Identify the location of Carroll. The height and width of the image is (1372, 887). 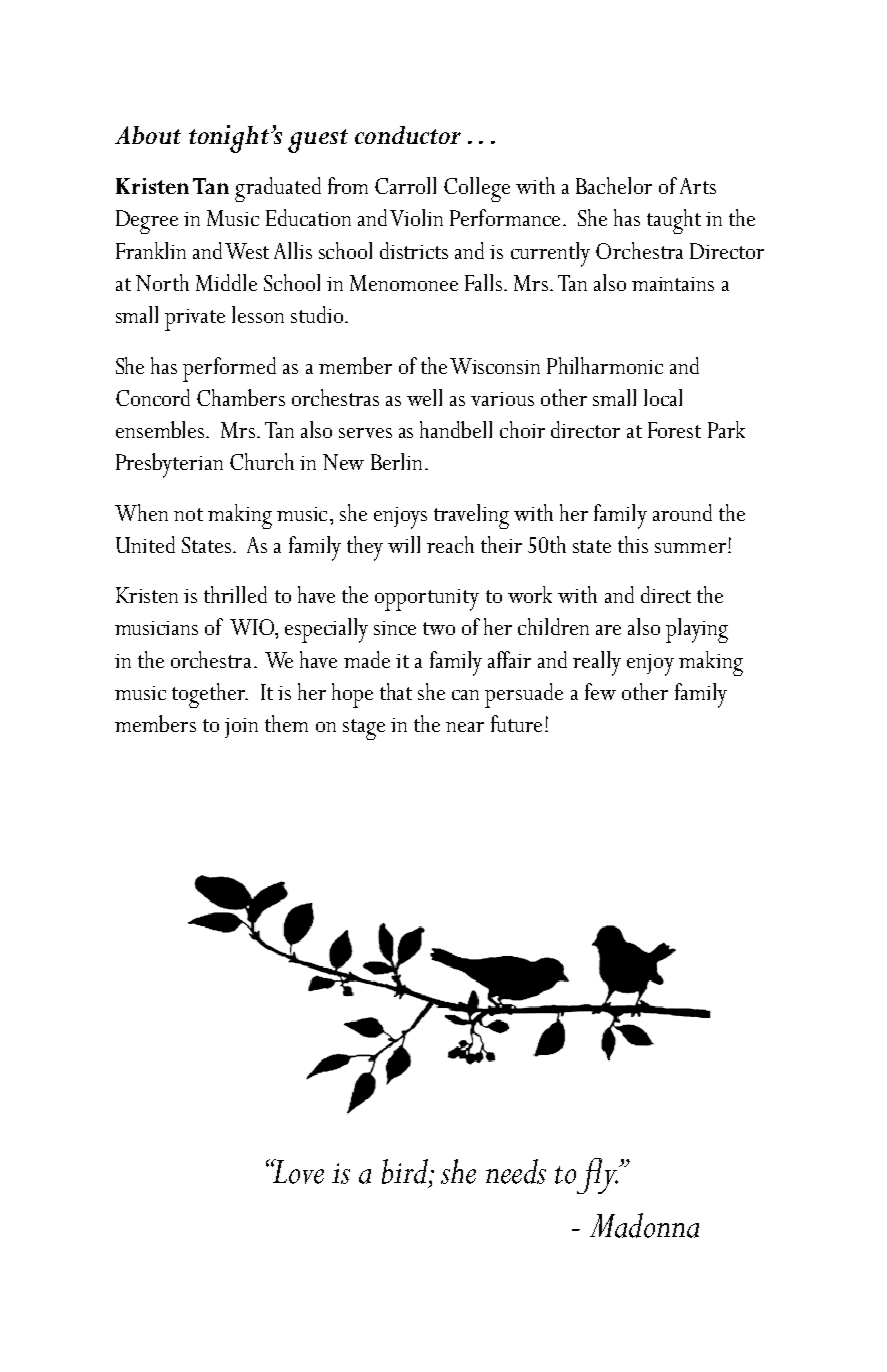
(405, 185).
